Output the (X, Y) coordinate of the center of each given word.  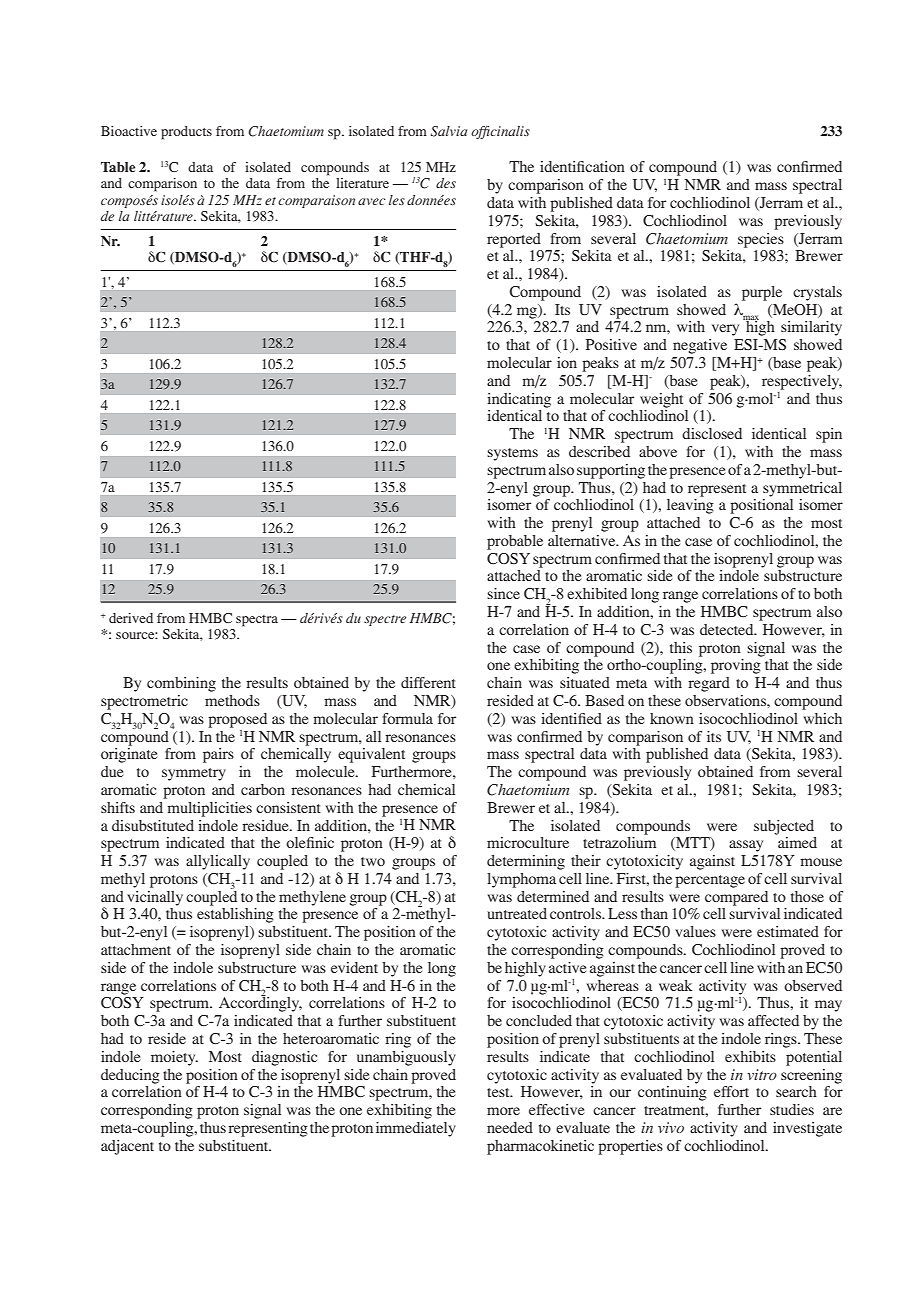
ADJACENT (127, 1147)
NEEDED (510, 1127)
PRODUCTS (186, 133)
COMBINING (181, 684)
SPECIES (761, 240)
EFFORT (731, 1091)
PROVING (736, 666)
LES (397, 200)
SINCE (503, 593)
